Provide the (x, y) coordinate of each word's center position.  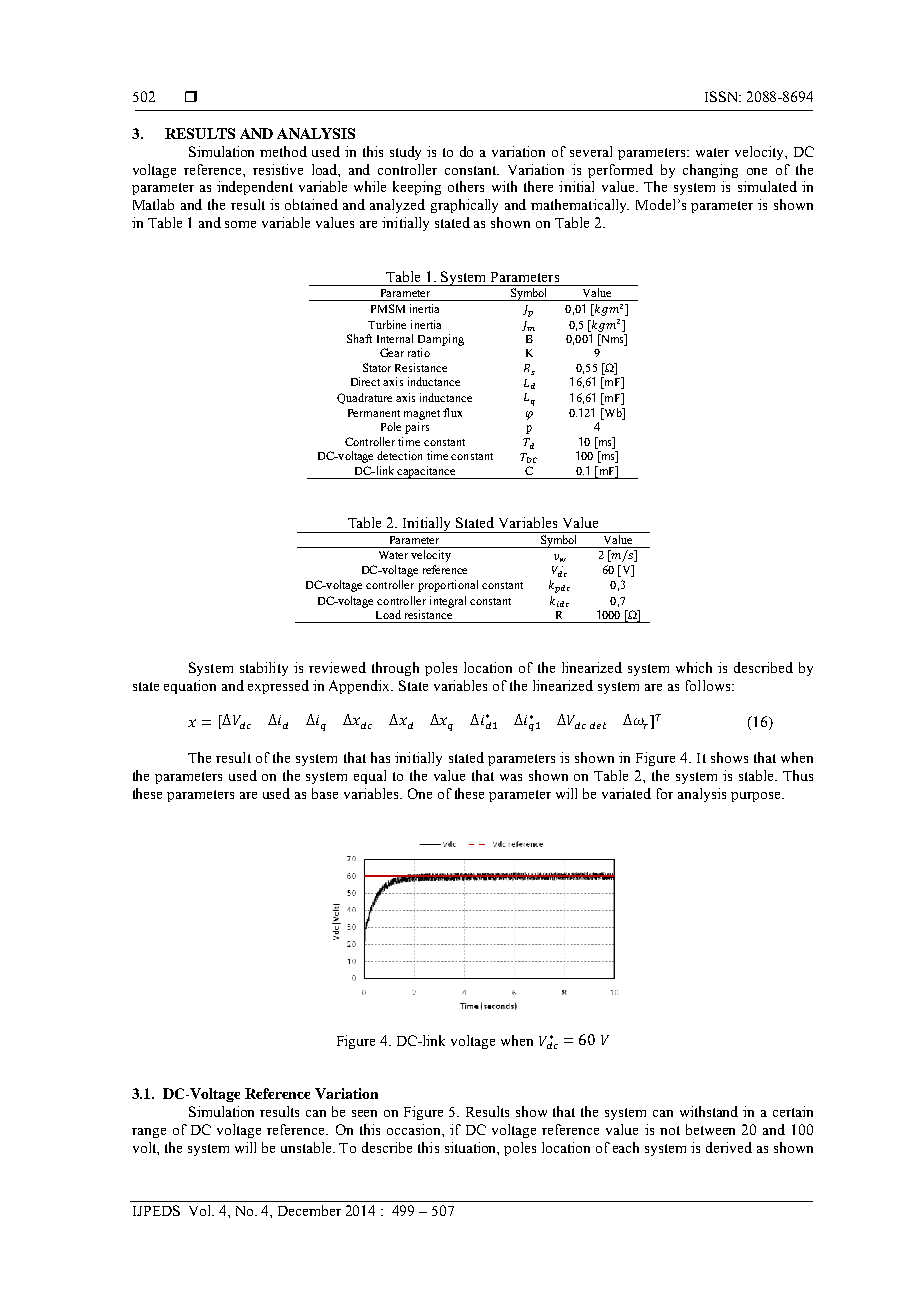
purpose (757, 797)
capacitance (427, 472)
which (694, 667)
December (309, 1210)
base (325, 793)
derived (729, 1147)
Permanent (374, 413)
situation (472, 1148)
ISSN (723, 96)
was (511, 777)
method (283, 151)
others (466, 186)
